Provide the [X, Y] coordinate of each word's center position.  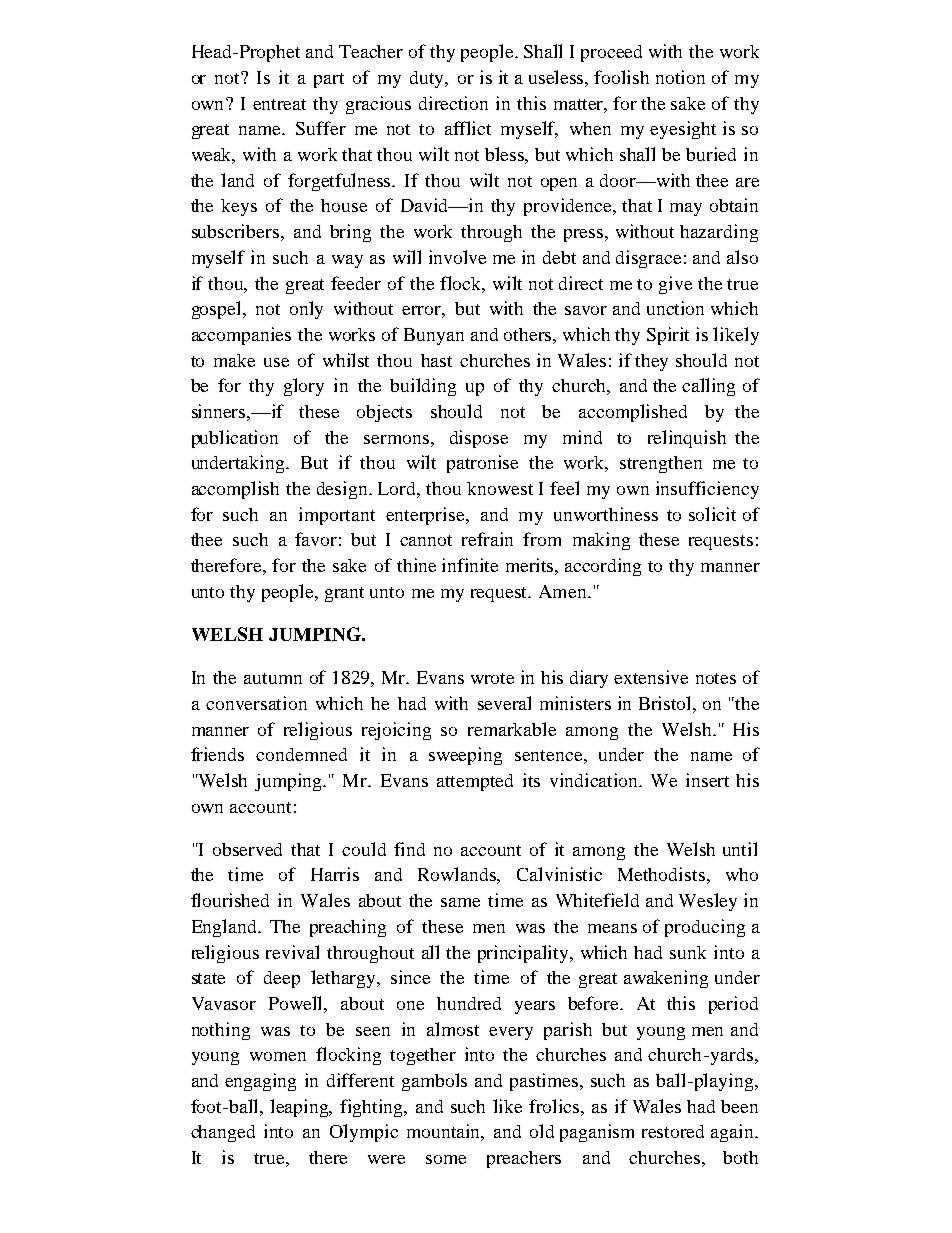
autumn [273, 678]
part [329, 80]
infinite [470, 565]
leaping [300, 1108]
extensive [651, 677]
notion [680, 77]
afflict [468, 128]
